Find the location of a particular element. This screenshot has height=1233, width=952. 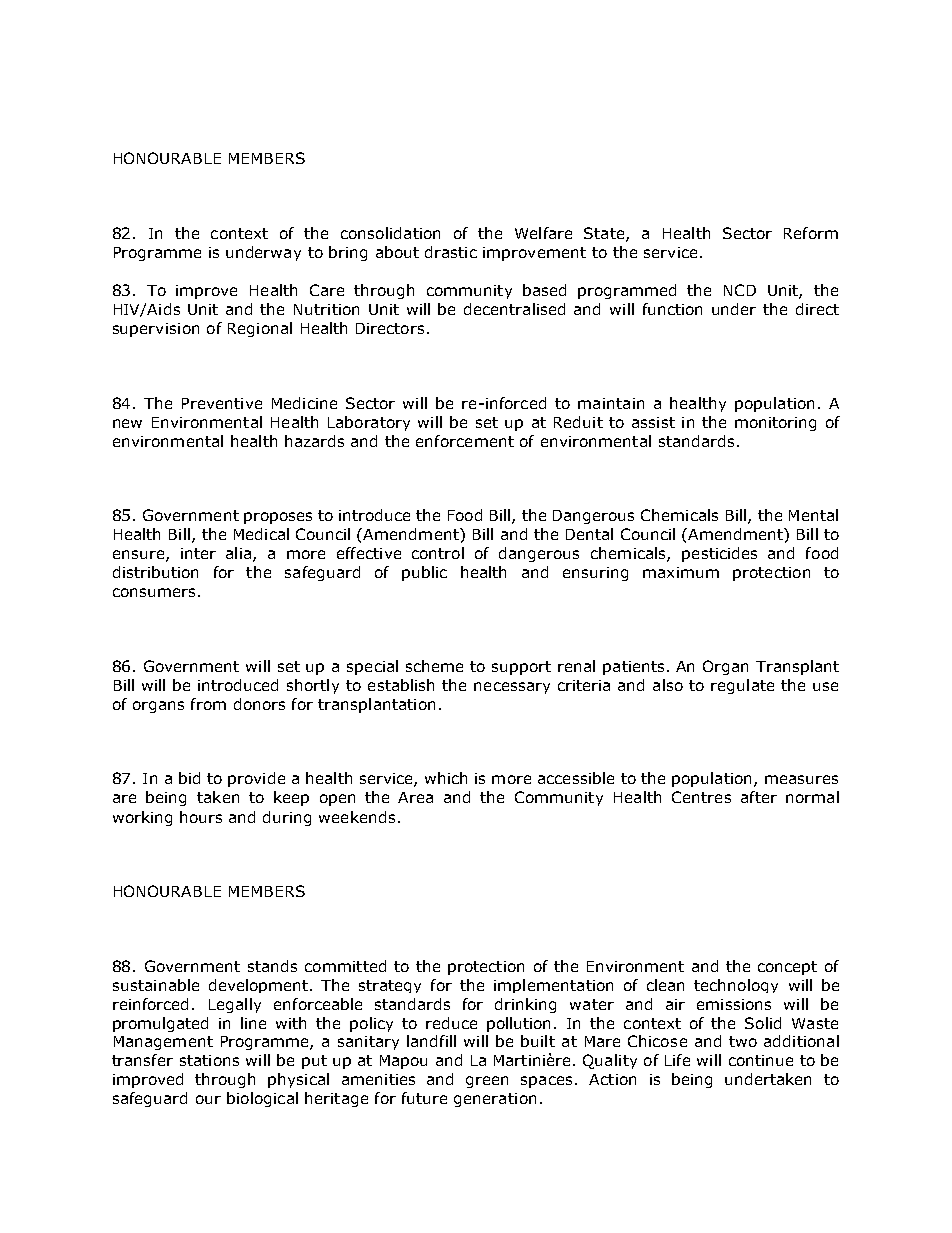

after is located at coordinates (759, 797).
